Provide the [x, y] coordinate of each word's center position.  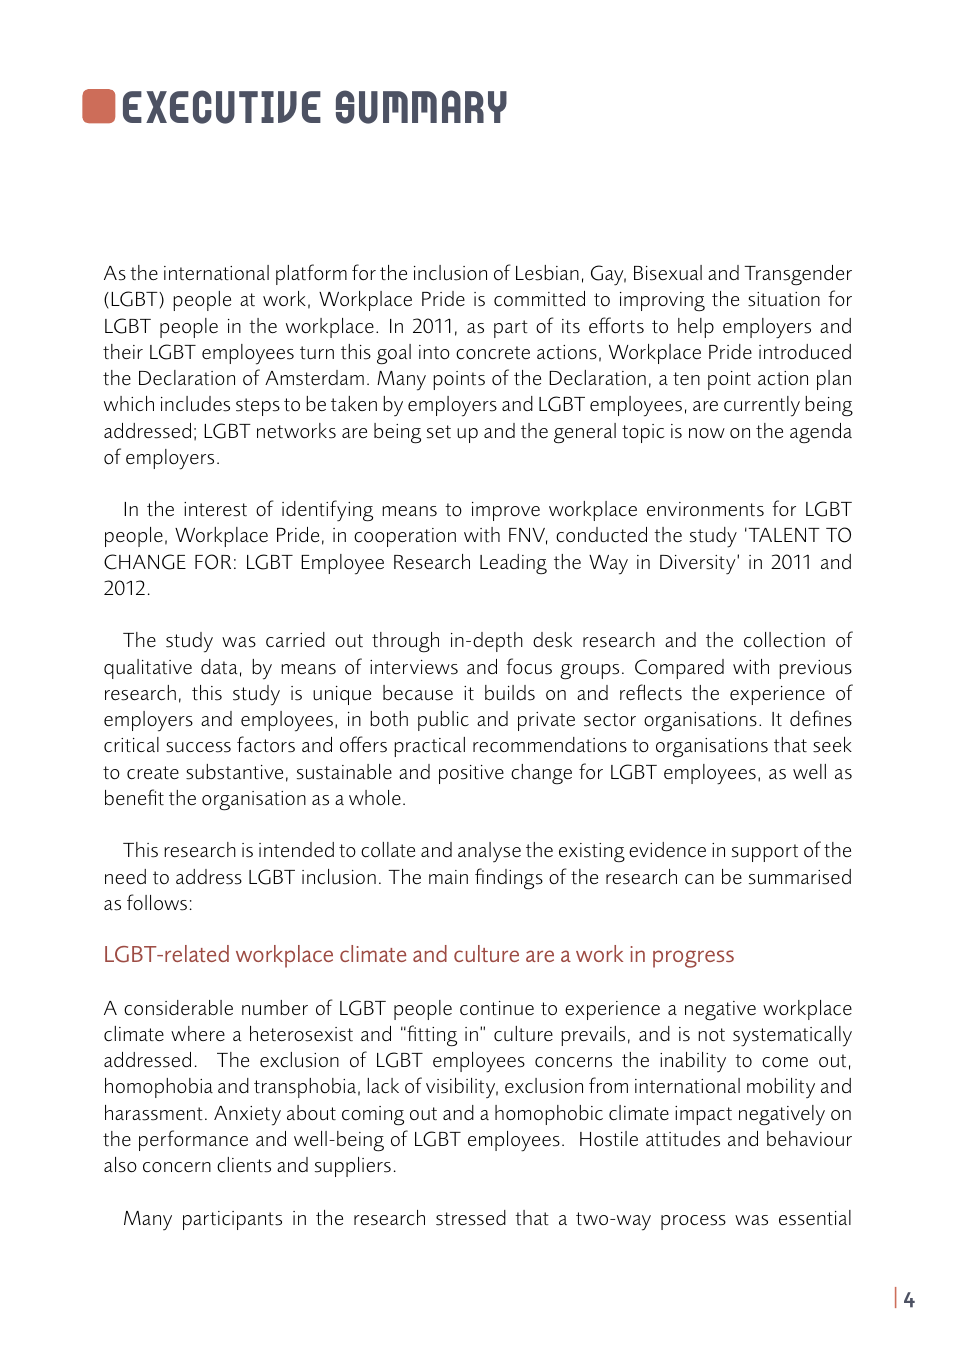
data [219, 666]
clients [244, 1165]
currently [762, 406]
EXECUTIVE [222, 107]
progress [693, 959]
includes [195, 404]
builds [510, 693]
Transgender [798, 275]
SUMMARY [421, 107]
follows [157, 902]
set [439, 432]
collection [784, 640]
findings [509, 879]
